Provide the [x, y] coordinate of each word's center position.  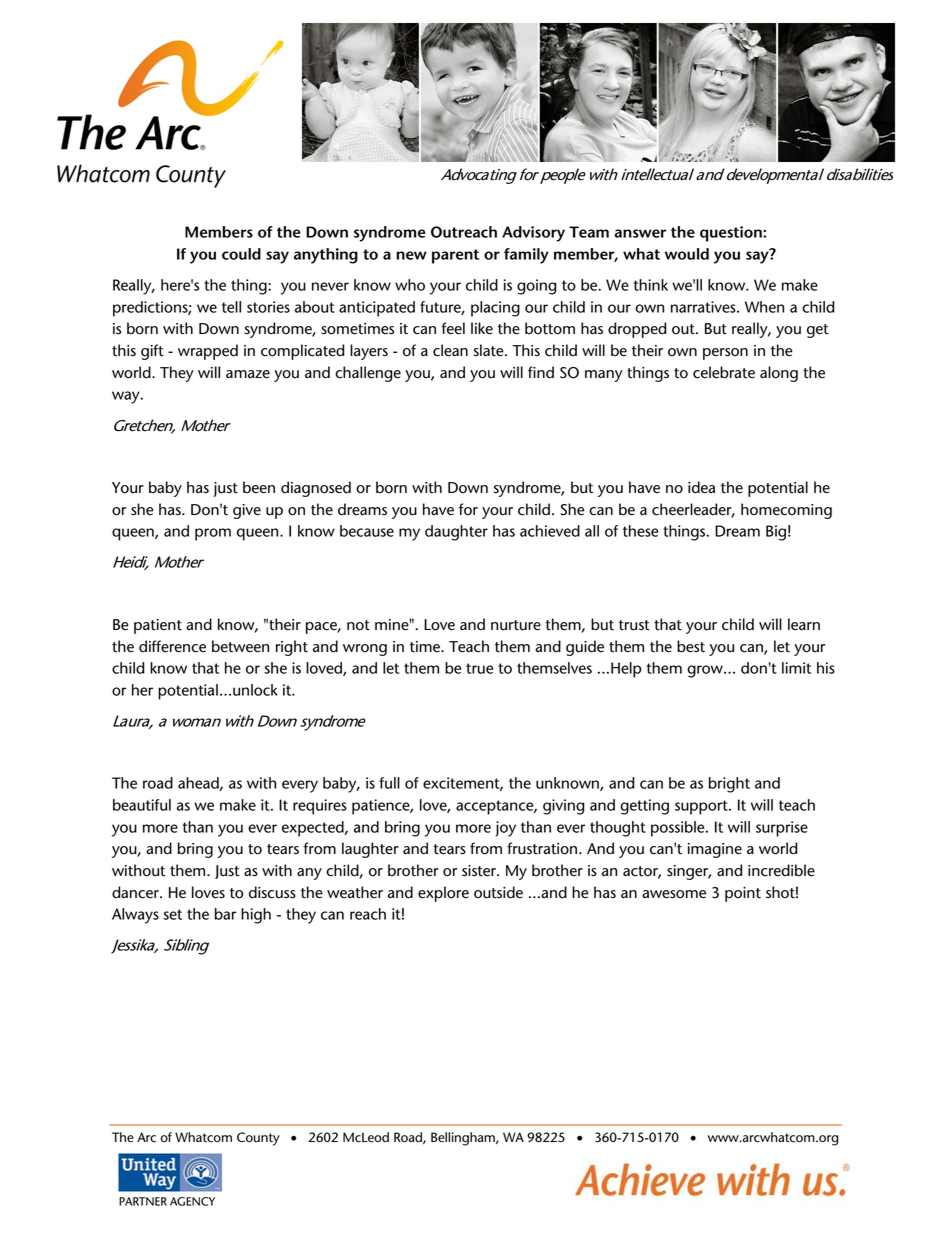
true [479, 668]
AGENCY [192, 1201]
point [743, 894]
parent [455, 256]
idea [701, 487]
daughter [456, 533]
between [240, 646]
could [241, 254]
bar [225, 914]
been [259, 487]
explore [443, 894]
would [687, 254]
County [258, 1139]
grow [706, 671]
